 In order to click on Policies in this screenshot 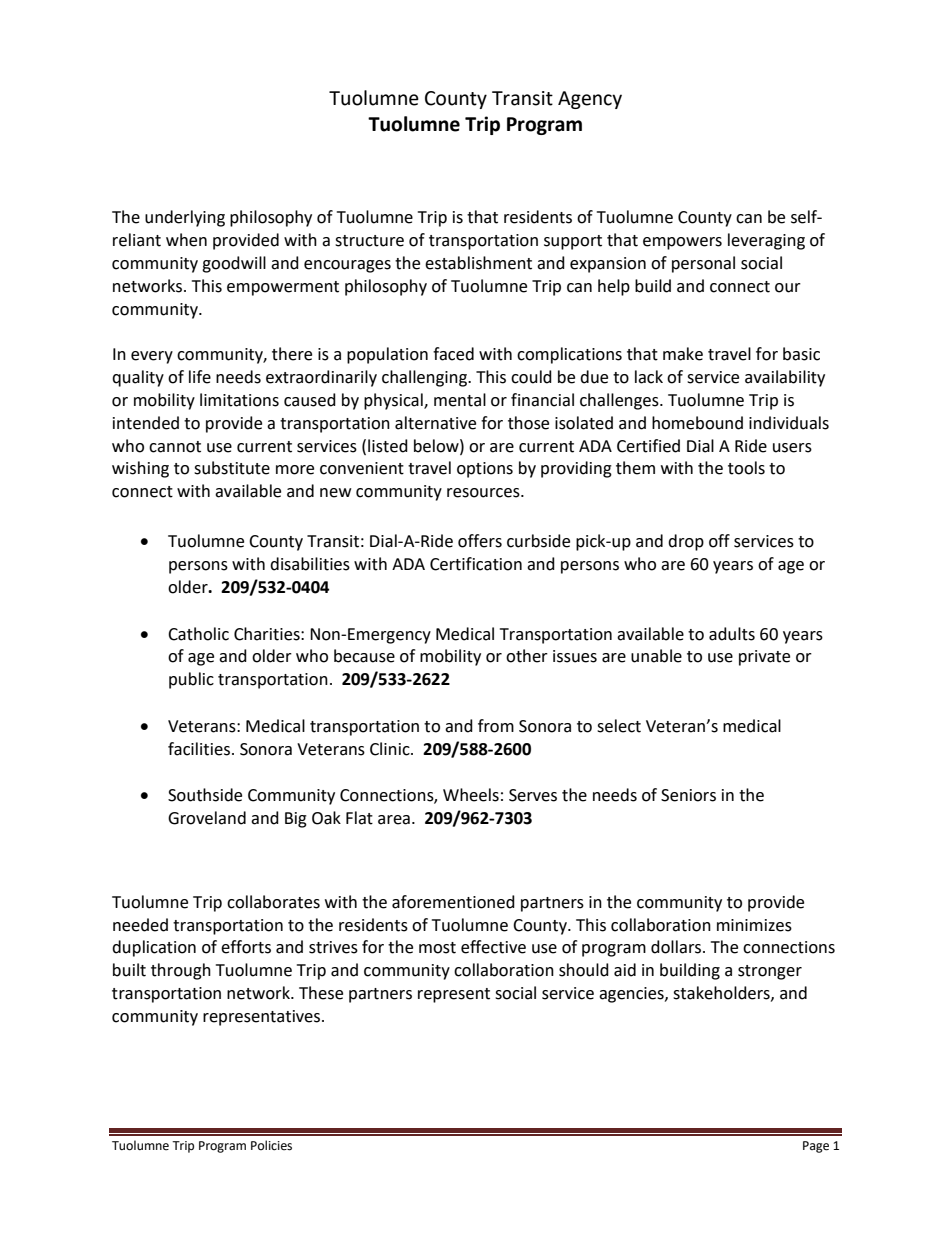, I will do `click(271, 1145)`.
